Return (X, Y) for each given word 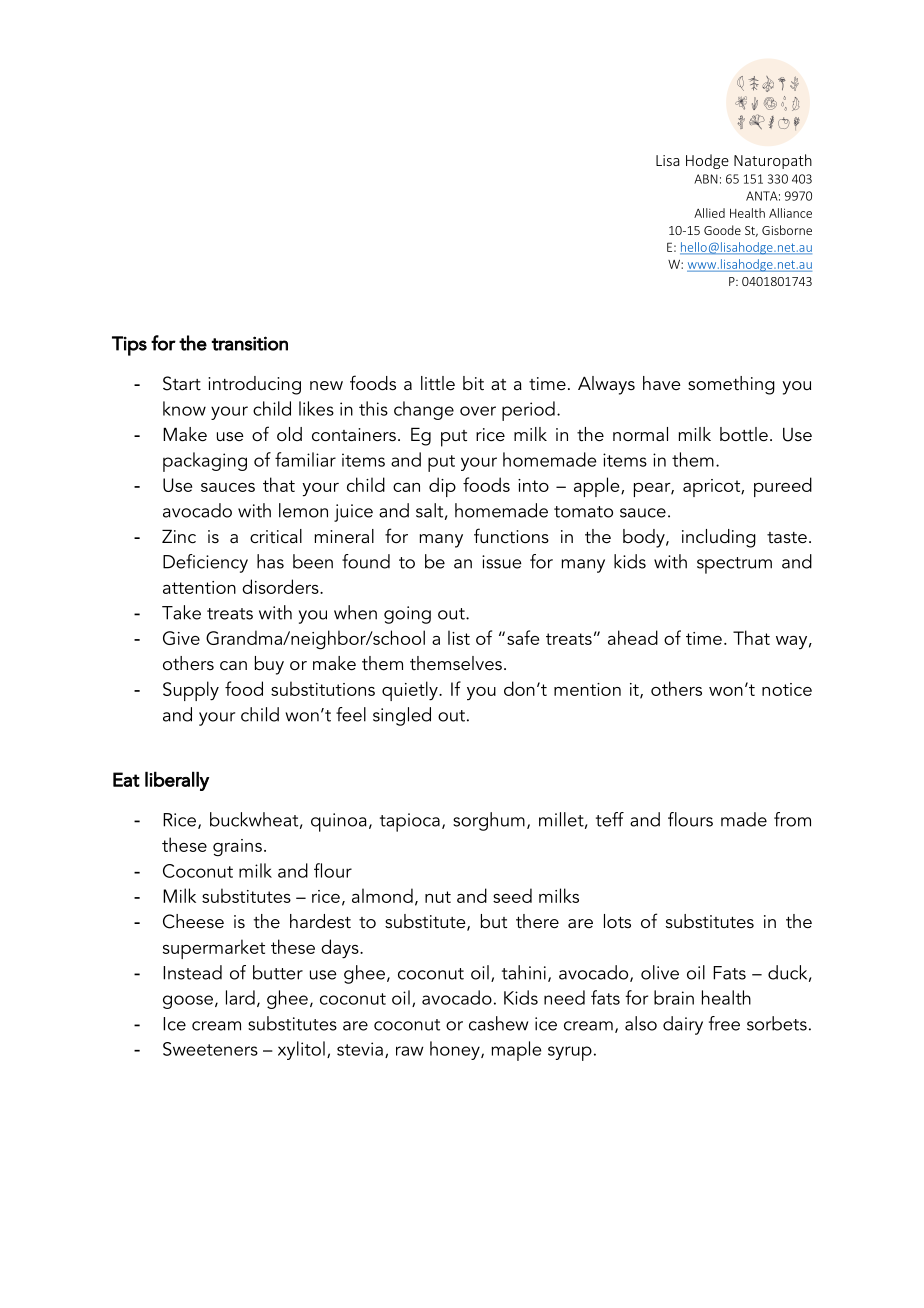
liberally (177, 781)
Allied (709, 213)
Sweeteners (210, 1049)
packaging (205, 462)
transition (249, 343)
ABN (706, 179)
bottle (744, 434)
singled (402, 716)
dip (442, 487)
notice (787, 689)
